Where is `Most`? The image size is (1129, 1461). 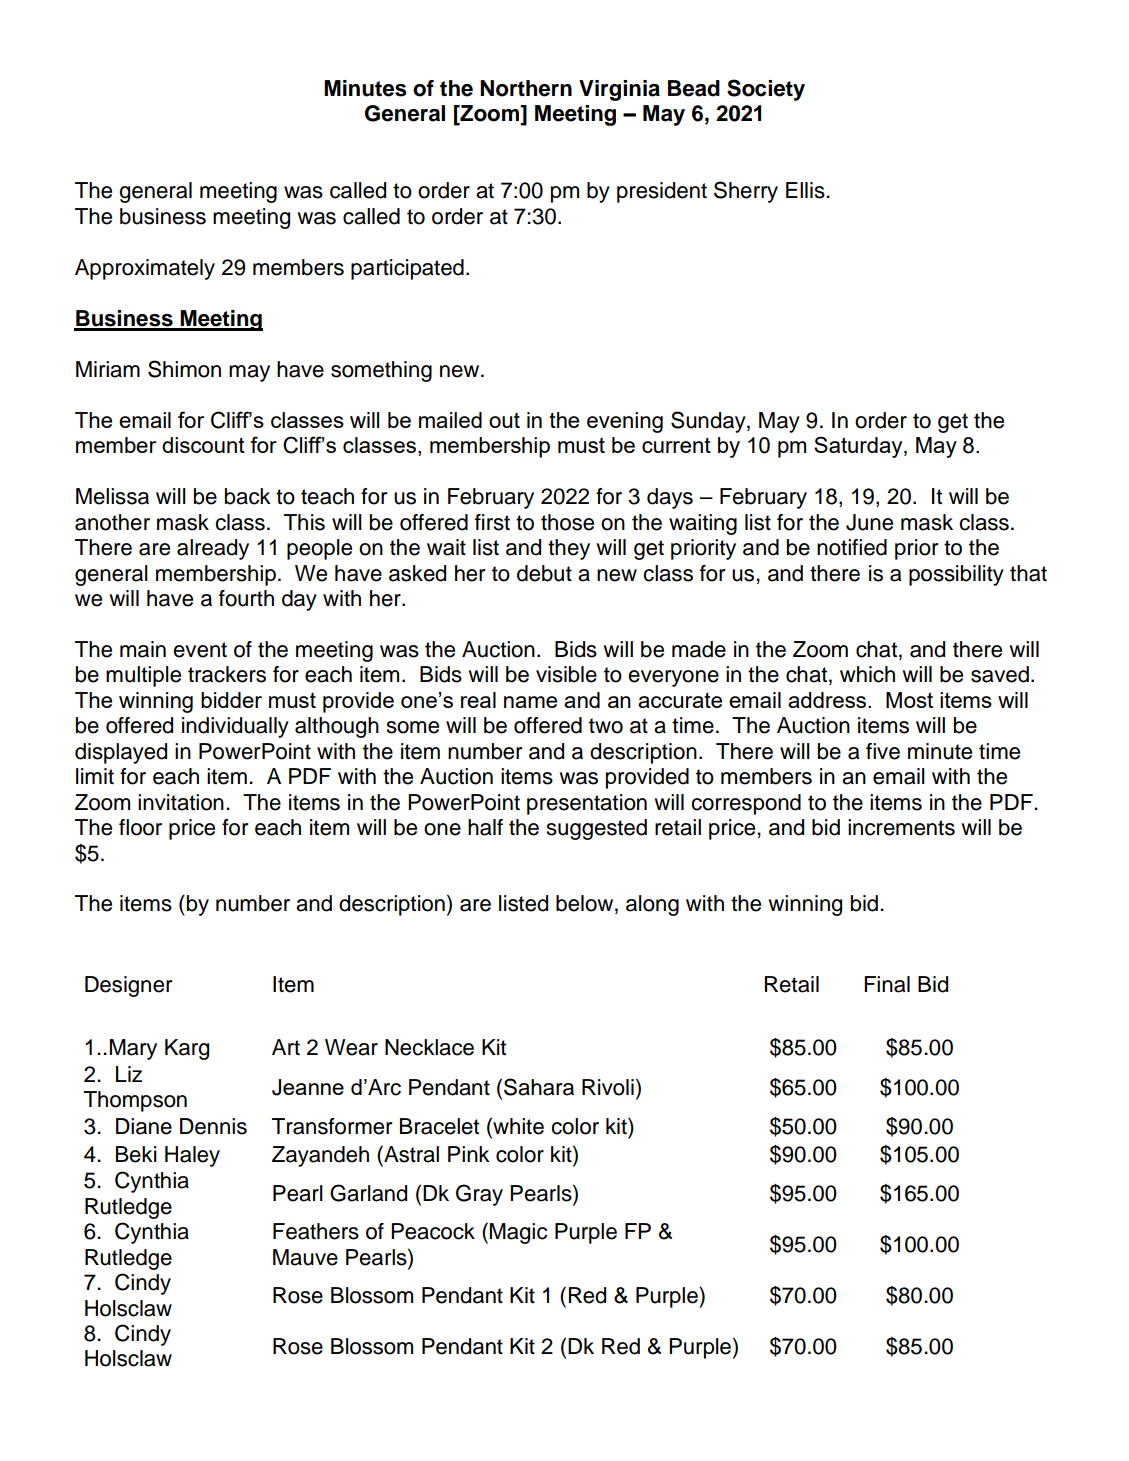
Most is located at coordinates (909, 700).
